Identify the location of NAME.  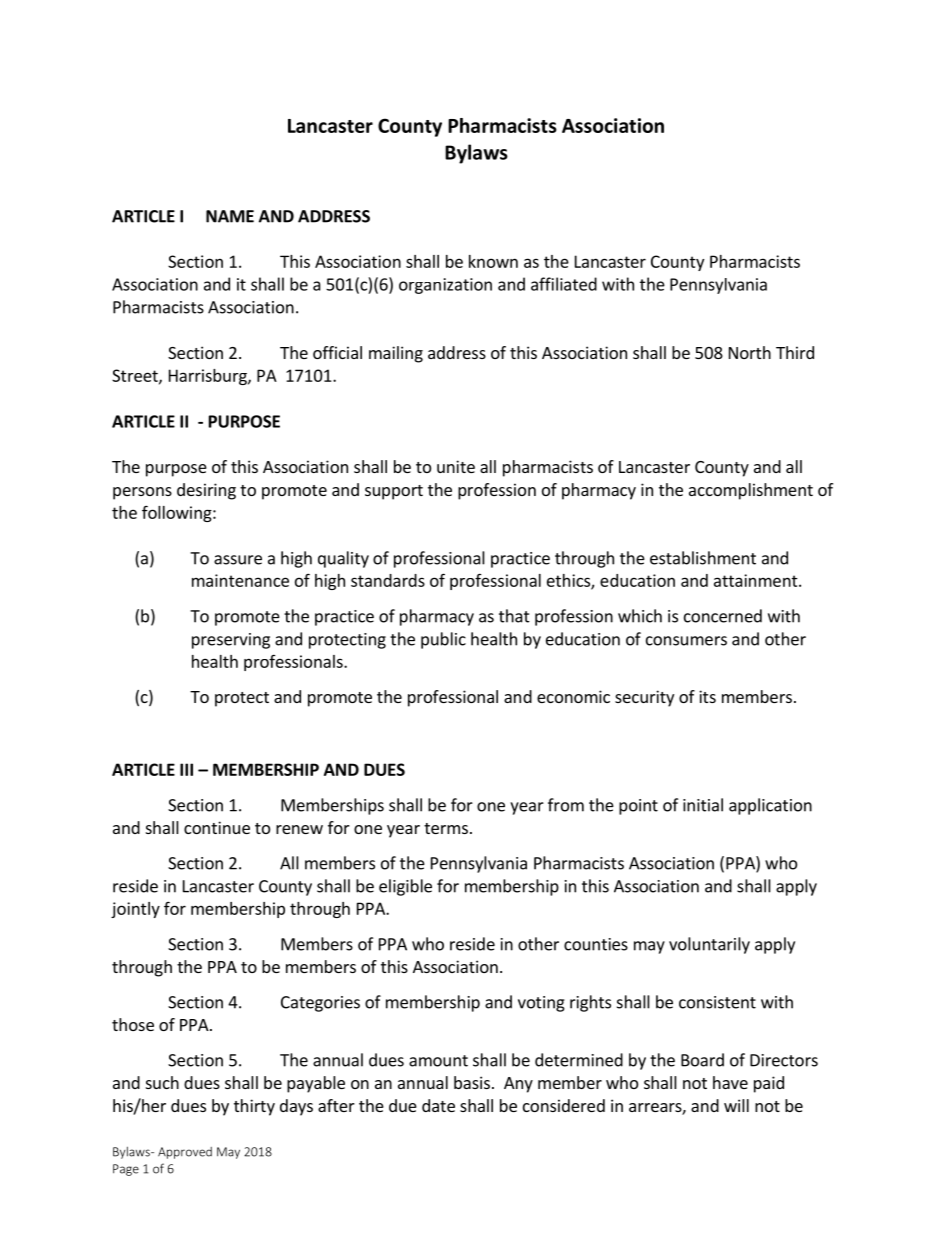
(230, 216).
